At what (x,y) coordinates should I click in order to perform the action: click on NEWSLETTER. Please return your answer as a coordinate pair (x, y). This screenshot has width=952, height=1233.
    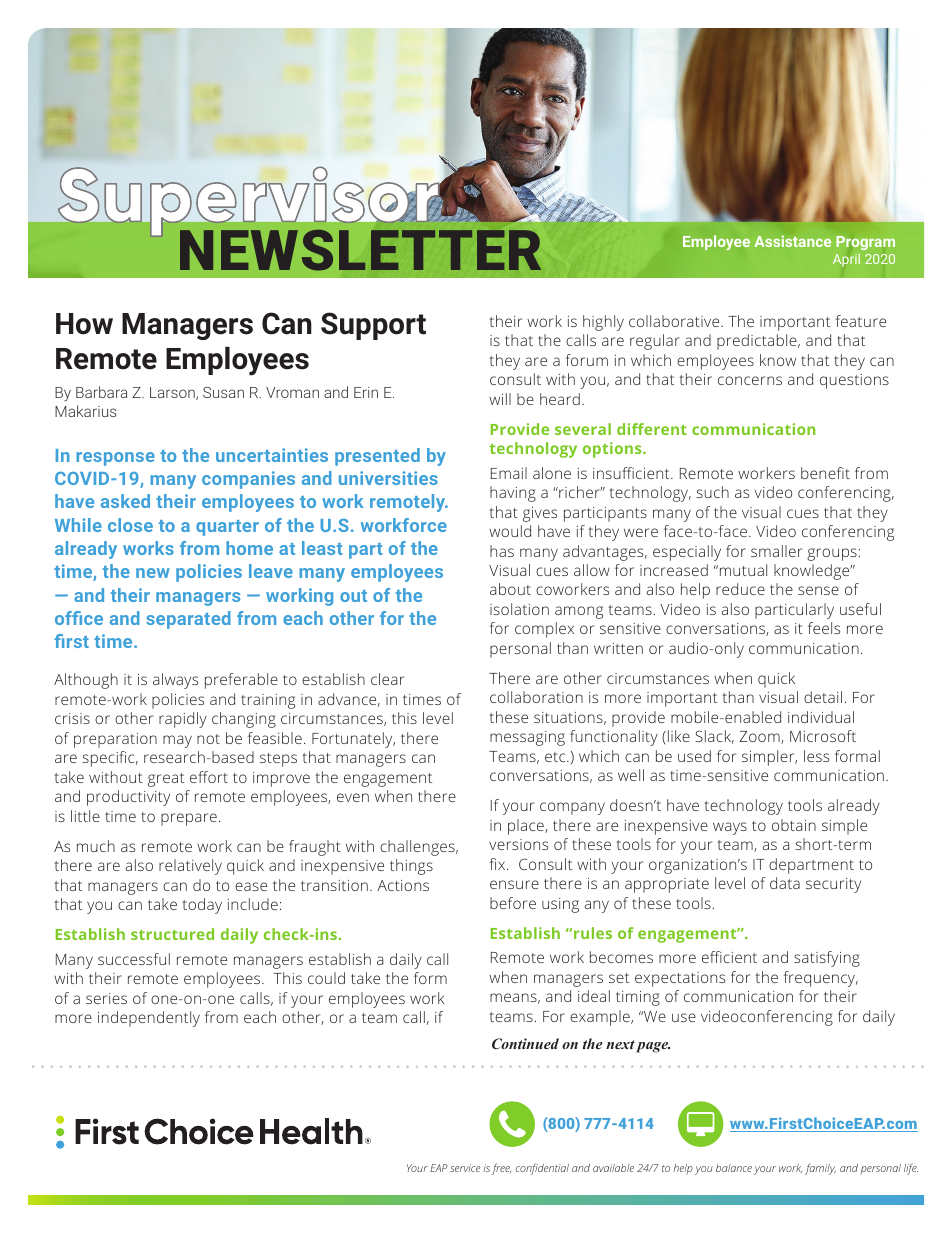
    Looking at the image, I should click on (360, 250).
